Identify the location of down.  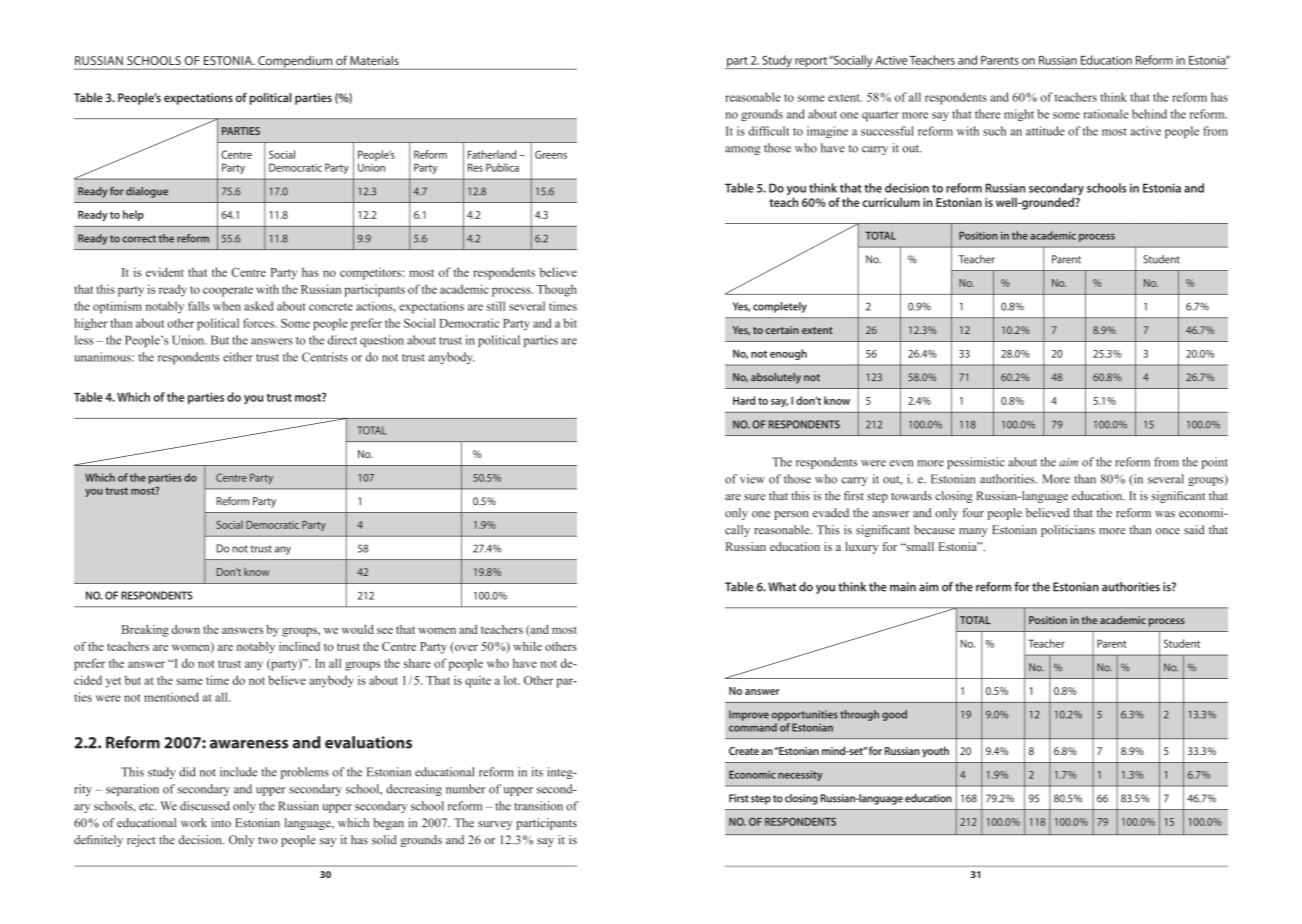
(186, 629).
